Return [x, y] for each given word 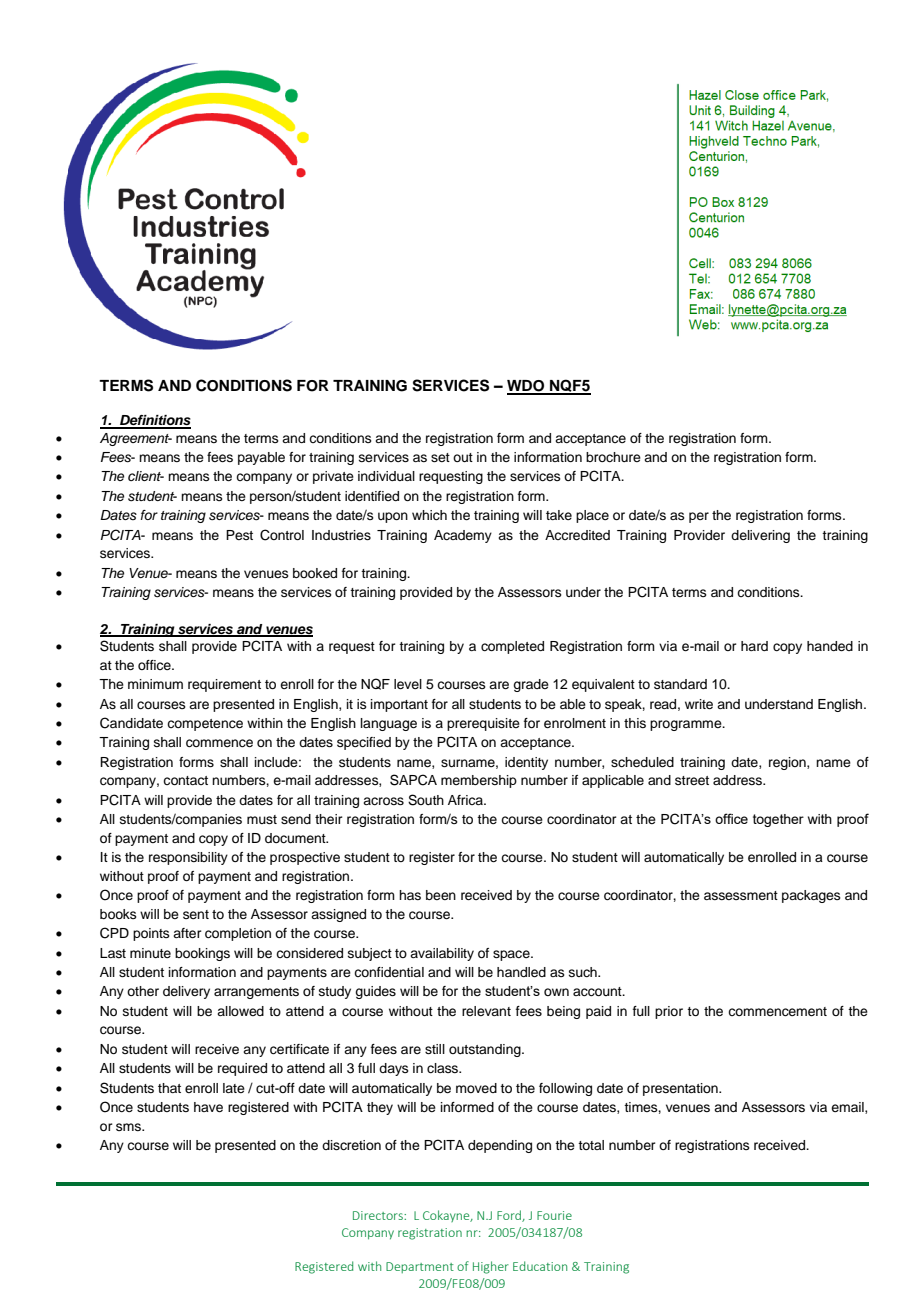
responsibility [188, 858]
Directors [379, 1215]
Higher [491, 1267]
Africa [466, 800]
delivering [760, 536]
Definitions [154, 421]
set [440, 457]
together [778, 820]
